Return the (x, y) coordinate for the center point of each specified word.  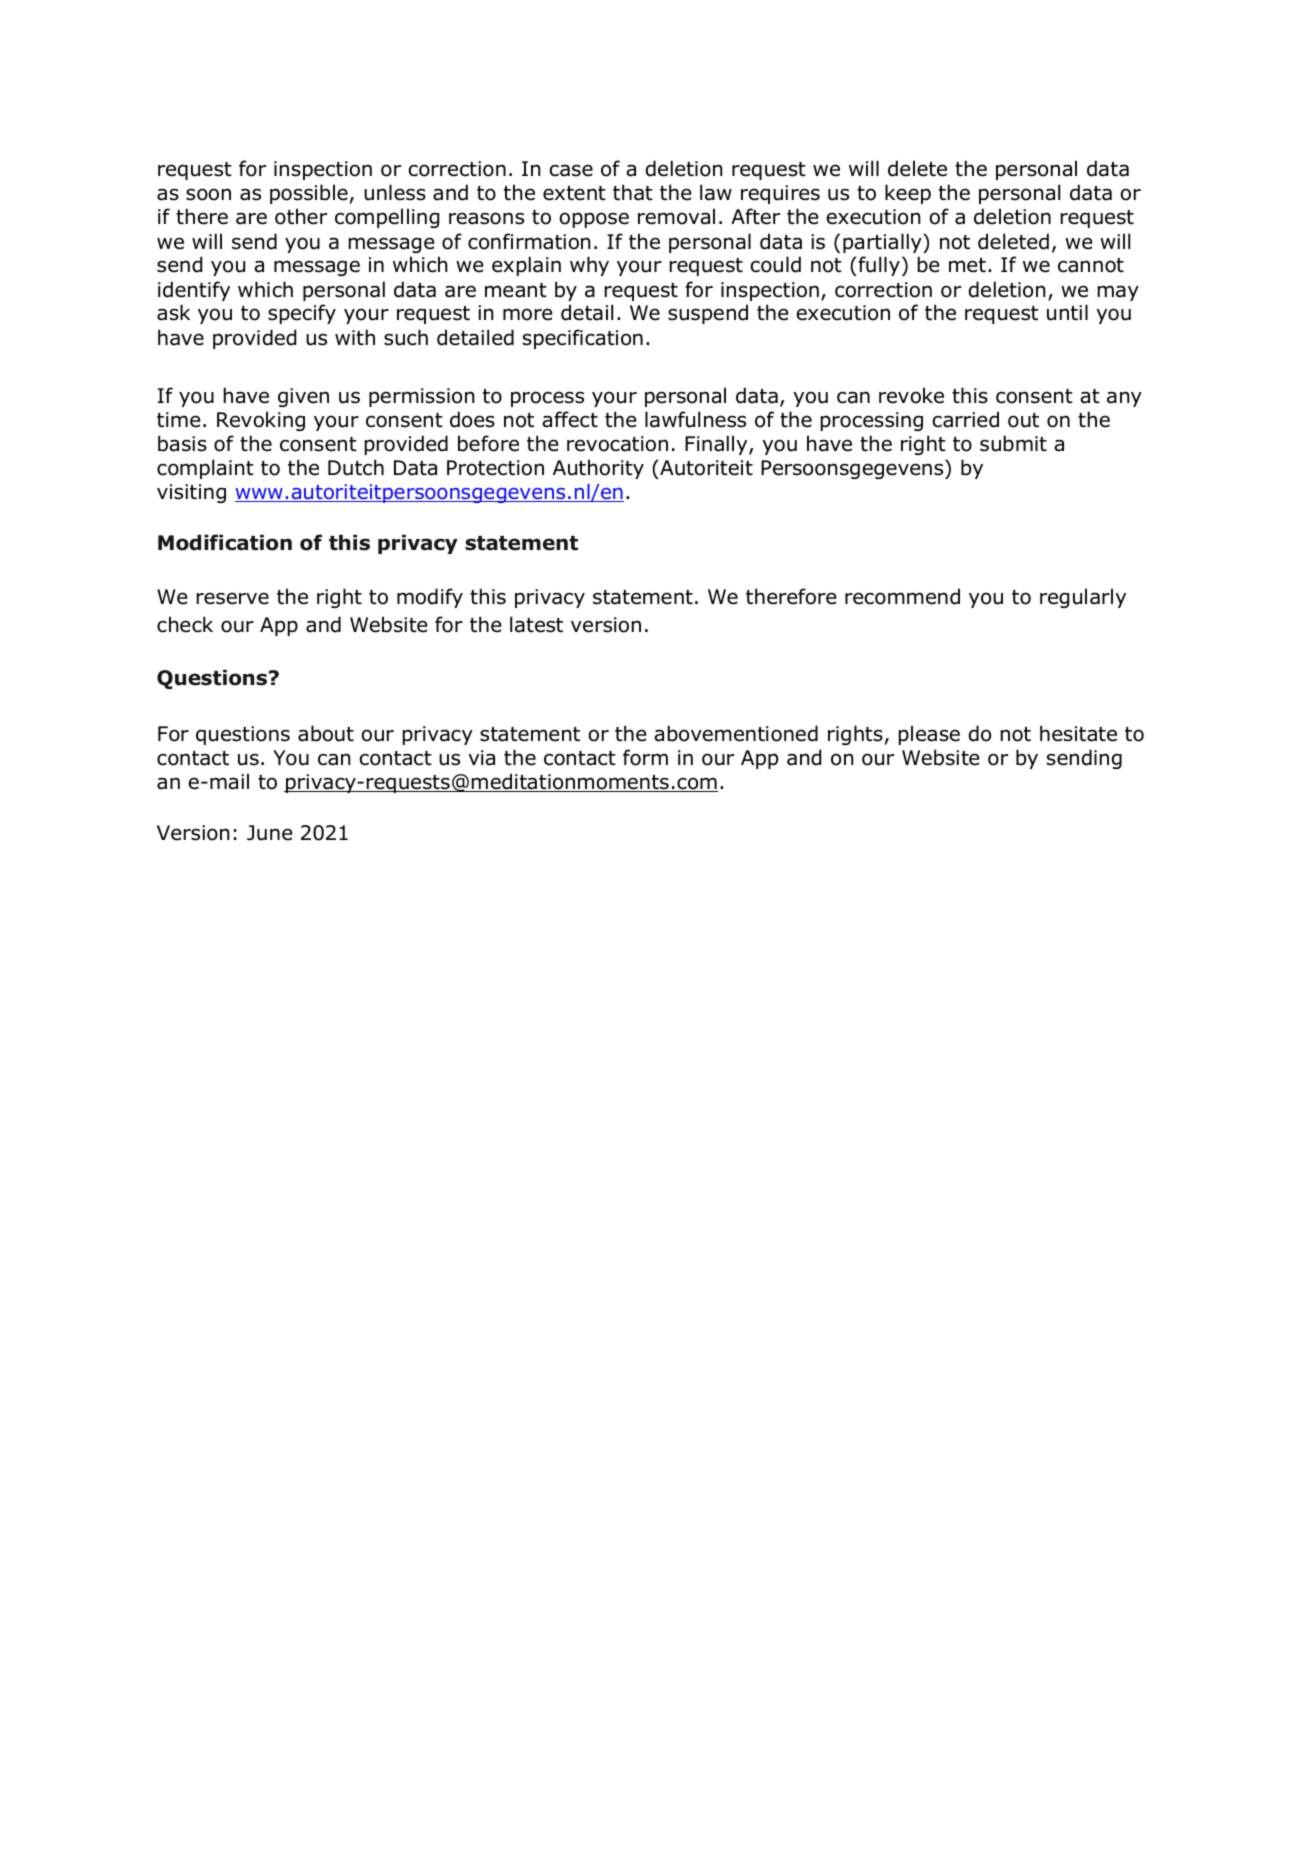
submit (1013, 443)
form (645, 757)
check (185, 624)
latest (536, 624)
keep (908, 194)
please (929, 735)
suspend (708, 314)
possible (309, 194)
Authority (598, 469)
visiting (191, 493)
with (355, 337)
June (270, 833)
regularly (1083, 598)
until (1067, 312)
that (633, 192)
